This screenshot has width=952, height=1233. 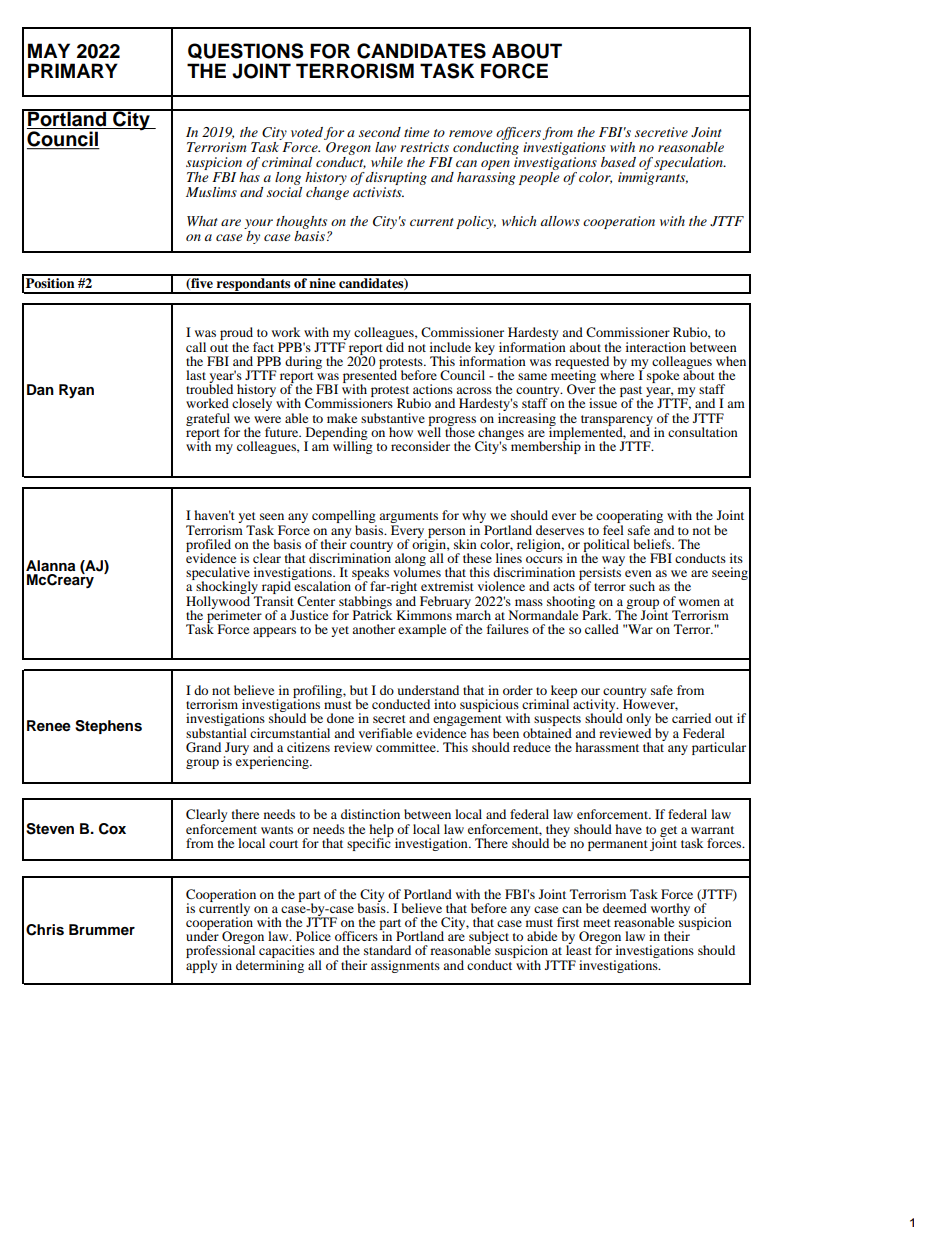 What do you see at coordinates (380, 132) in the screenshot?
I see `second` at bounding box center [380, 132].
